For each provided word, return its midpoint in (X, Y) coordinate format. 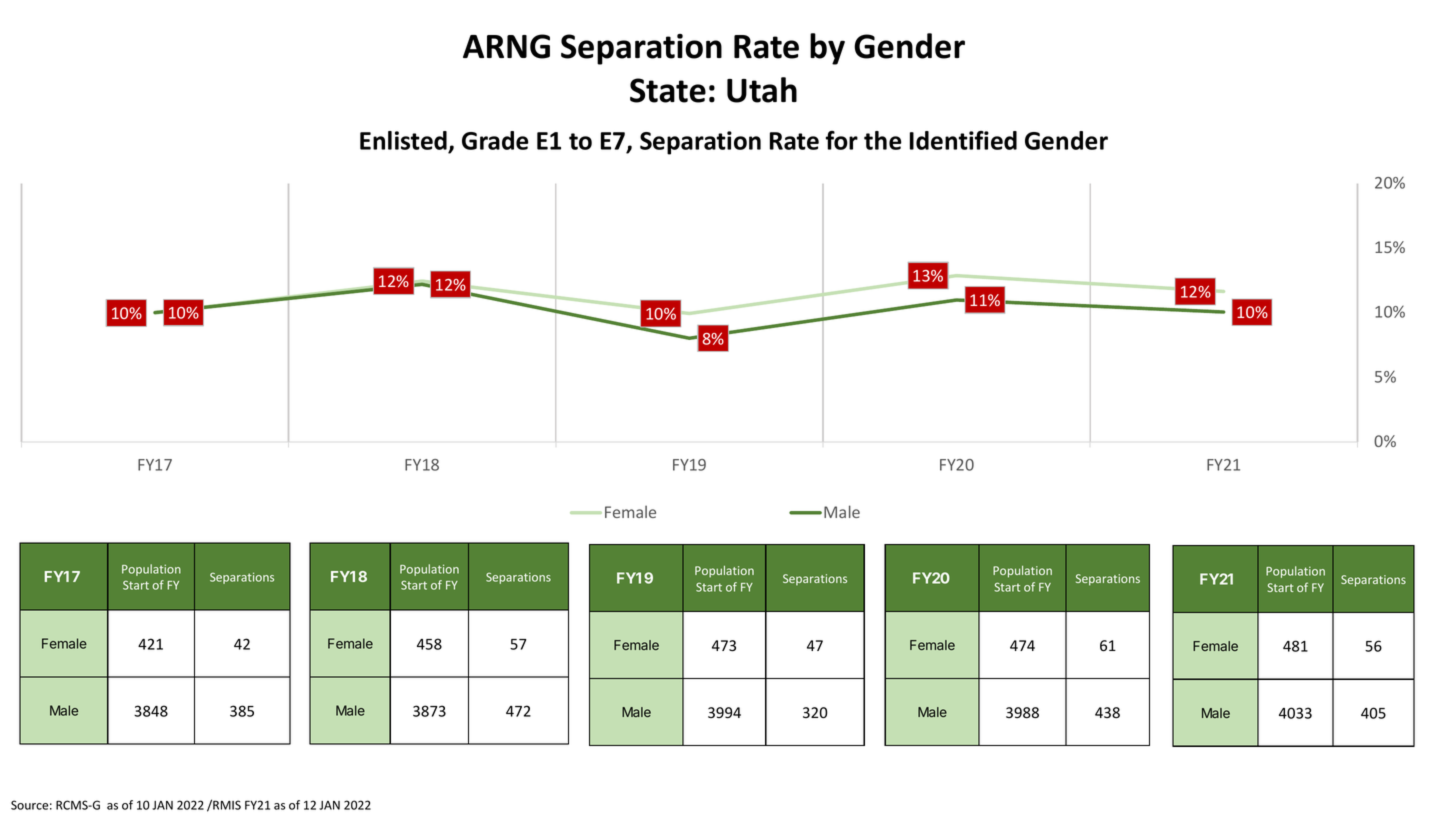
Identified (963, 140)
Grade (495, 140)
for (842, 140)
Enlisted (404, 142)
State (668, 90)
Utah (762, 90)
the (883, 140)
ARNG (506, 46)
